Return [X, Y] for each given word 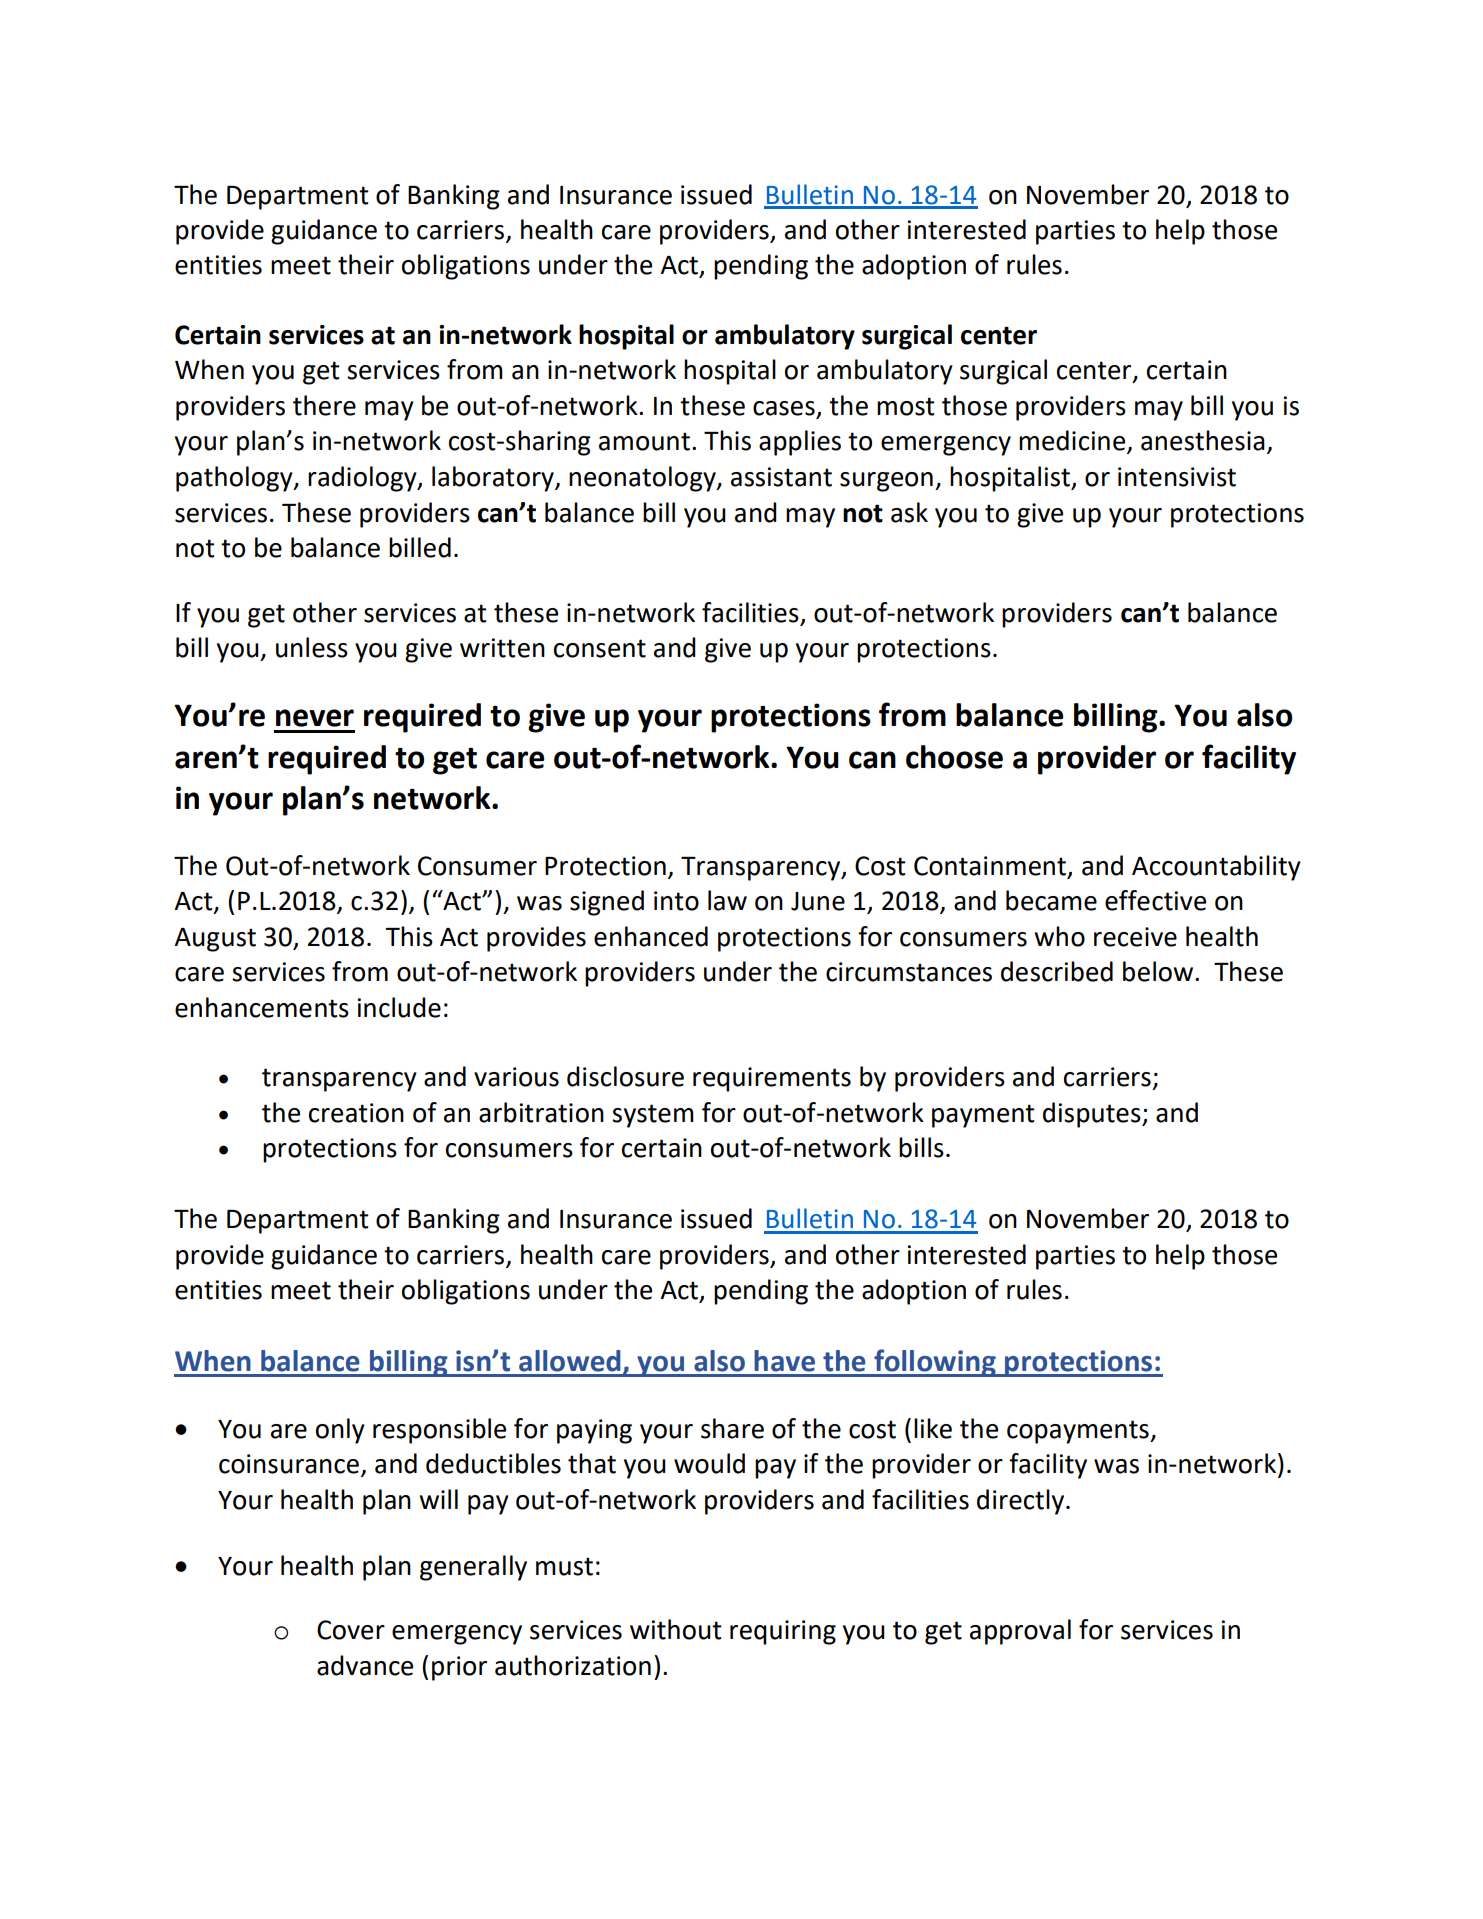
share [732, 1428]
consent [600, 648]
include [399, 1007]
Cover [351, 1630]
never [315, 718]
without [676, 1629]
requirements [772, 1079]
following [935, 1363]
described [1057, 971]
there [324, 405]
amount [644, 441]
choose [954, 757]
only [340, 1431]
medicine [1073, 441]
